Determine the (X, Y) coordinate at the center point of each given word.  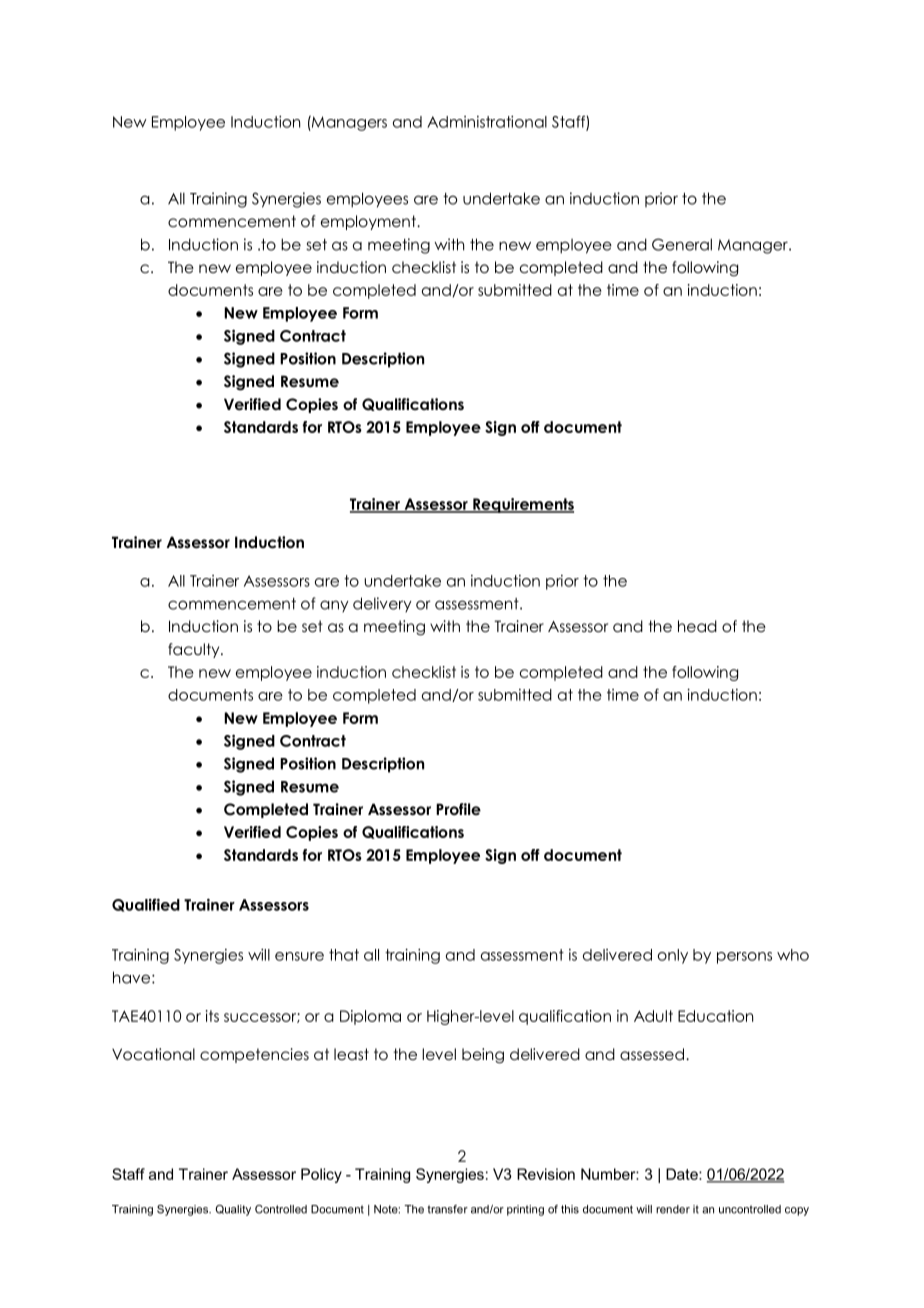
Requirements (522, 505)
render (673, 1209)
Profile (458, 809)
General (682, 244)
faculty (195, 650)
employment (369, 222)
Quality (233, 1210)
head (697, 626)
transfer (447, 1209)
